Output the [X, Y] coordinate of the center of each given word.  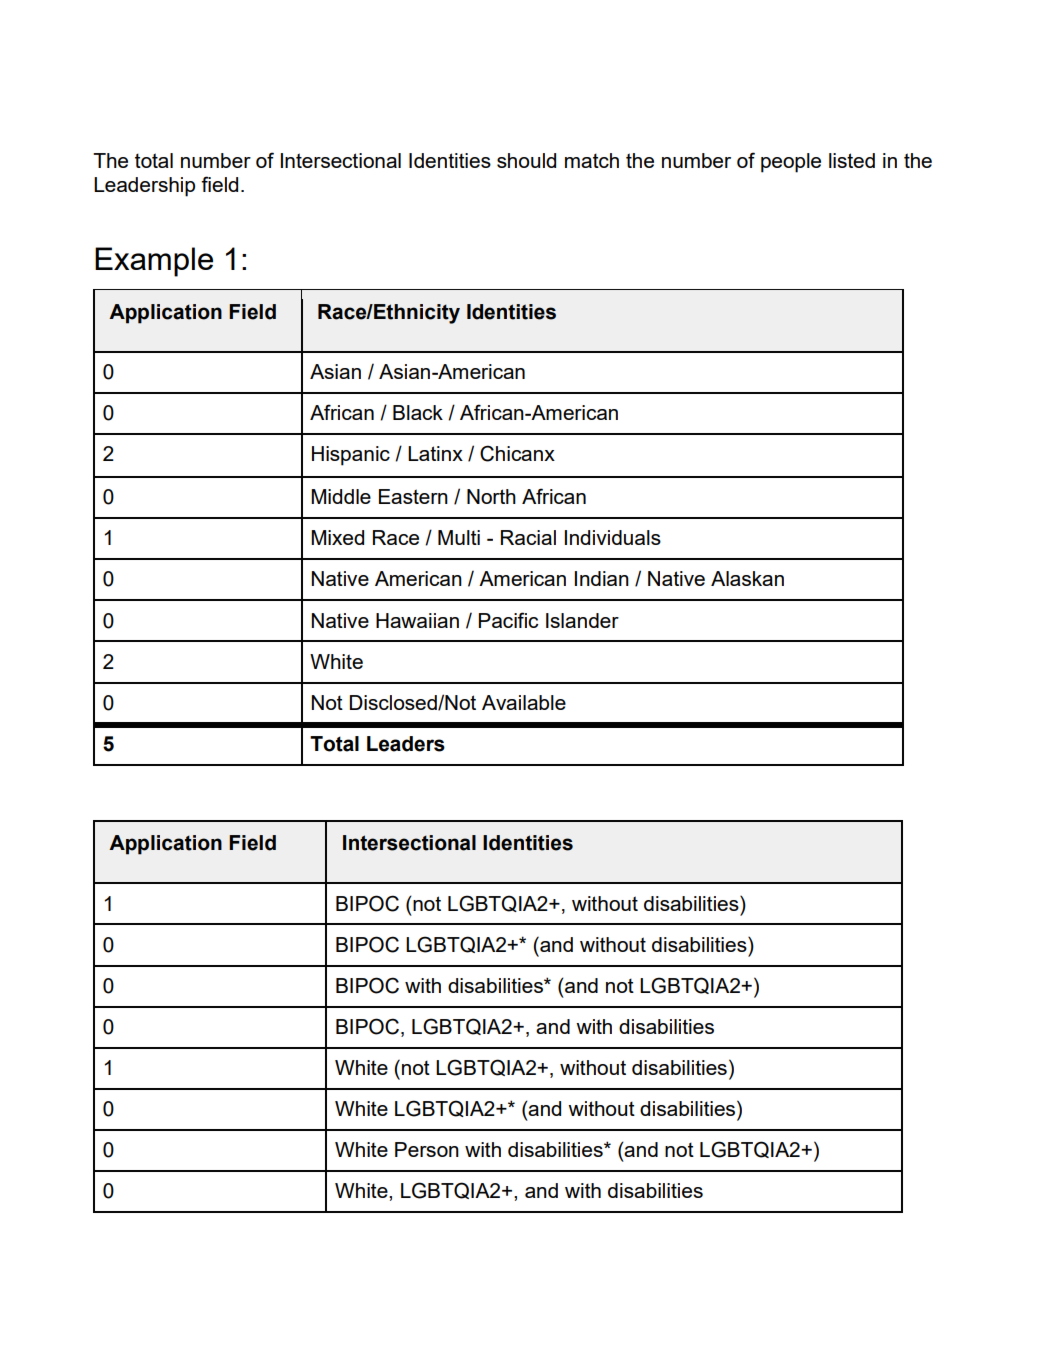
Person [427, 1149]
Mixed [337, 537]
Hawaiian [417, 620]
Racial [528, 537]
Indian [602, 578]
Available [524, 702]
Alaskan [747, 578]
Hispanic [351, 456]
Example [154, 262]
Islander [582, 620]
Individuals [613, 537]
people [791, 163]
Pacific [508, 620]
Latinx [435, 453]
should [526, 160]
